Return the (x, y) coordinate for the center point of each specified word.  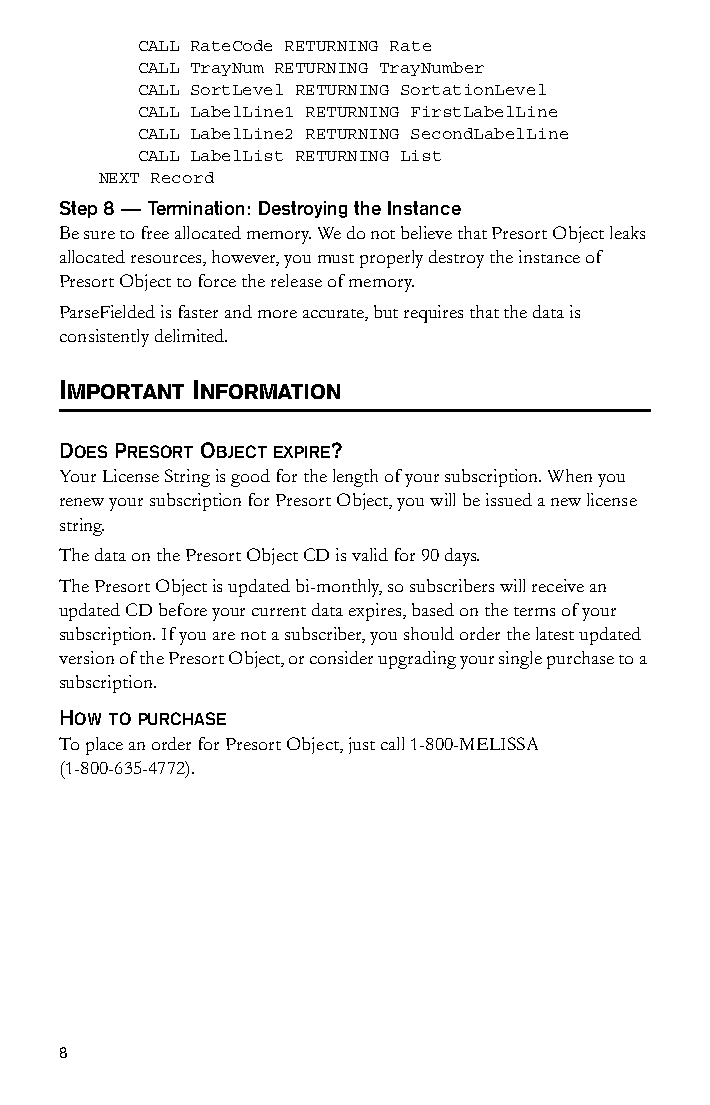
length (355, 478)
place (104, 746)
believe (426, 232)
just (362, 745)
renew (82, 502)
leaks (627, 232)
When (570, 475)
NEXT (119, 178)
